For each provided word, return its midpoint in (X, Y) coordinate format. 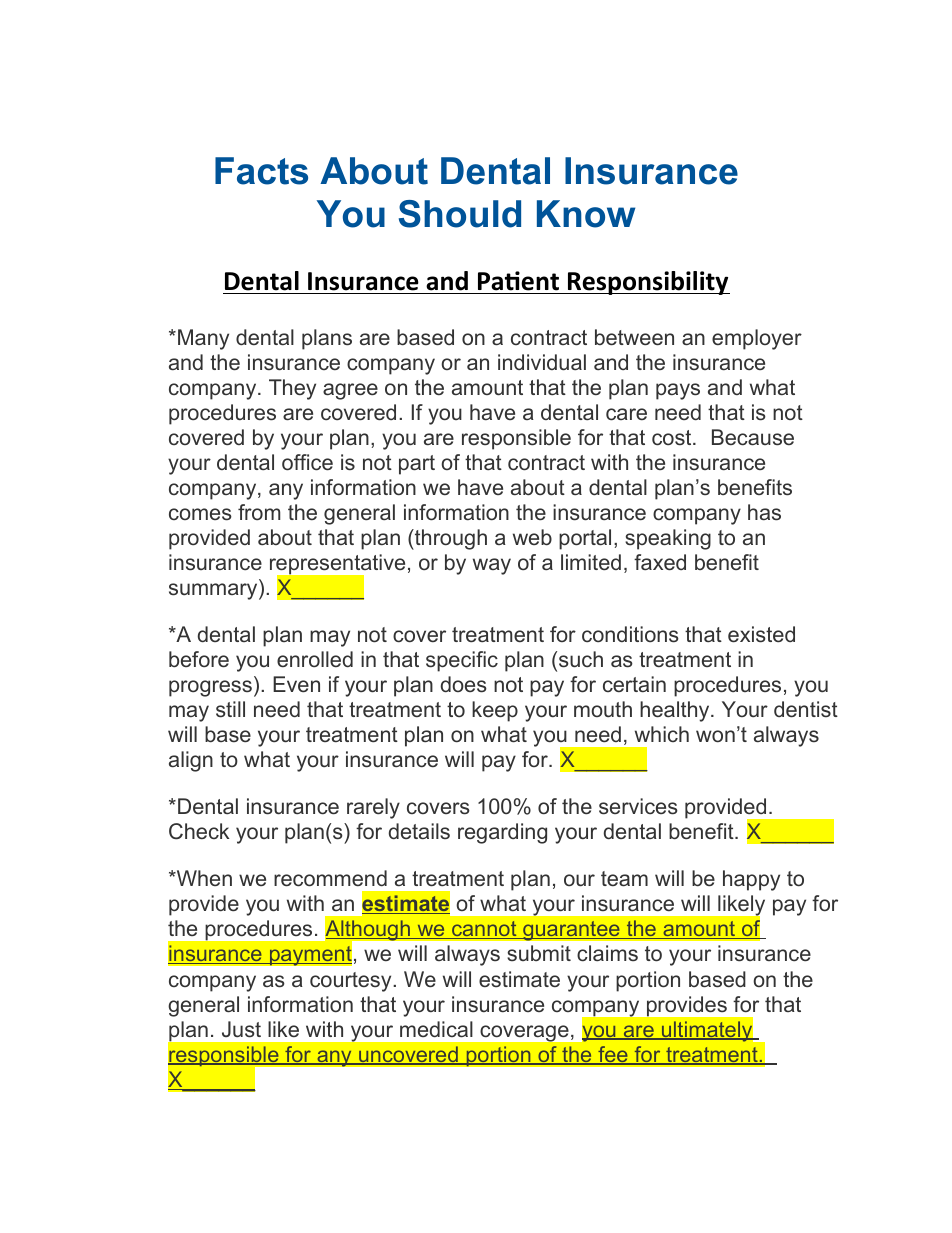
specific (462, 661)
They (292, 389)
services (638, 806)
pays (678, 391)
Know (586, 214)
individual (542, 362)
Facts (261, 171)
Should (460, 214)
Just (241, 1029)
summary (214, 591)
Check (199, 831)
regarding (502, 833)
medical (436, 1029)
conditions (630, 634)
